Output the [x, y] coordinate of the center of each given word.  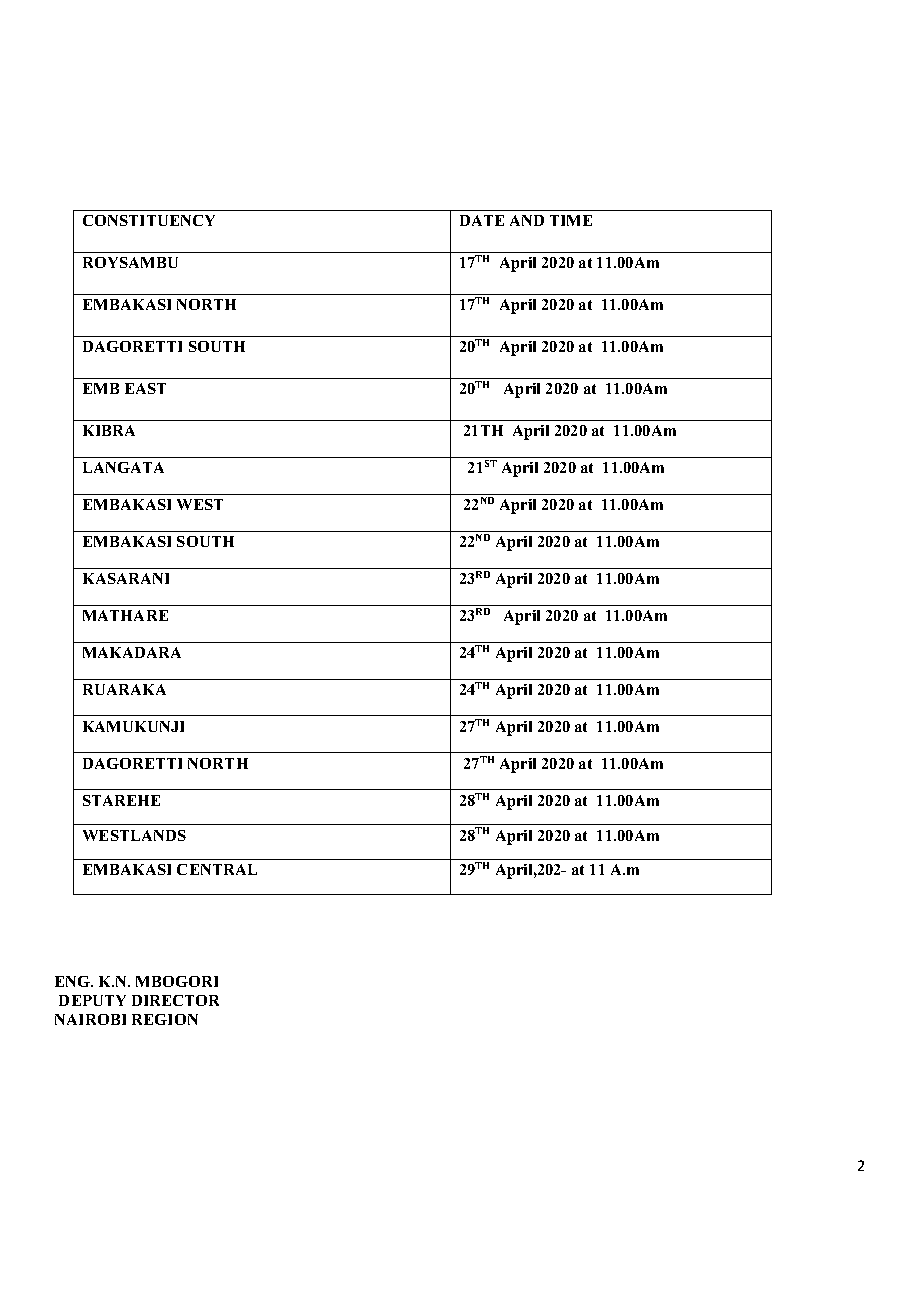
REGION [165, 1019]
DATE [482, 220]
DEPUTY [92, 1000]
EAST [145, 388]
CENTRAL [217, 869]
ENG [74, 981]
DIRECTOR [175, 1000]
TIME [571, 220]
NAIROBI [90, 1019]
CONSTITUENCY [149, 220]
